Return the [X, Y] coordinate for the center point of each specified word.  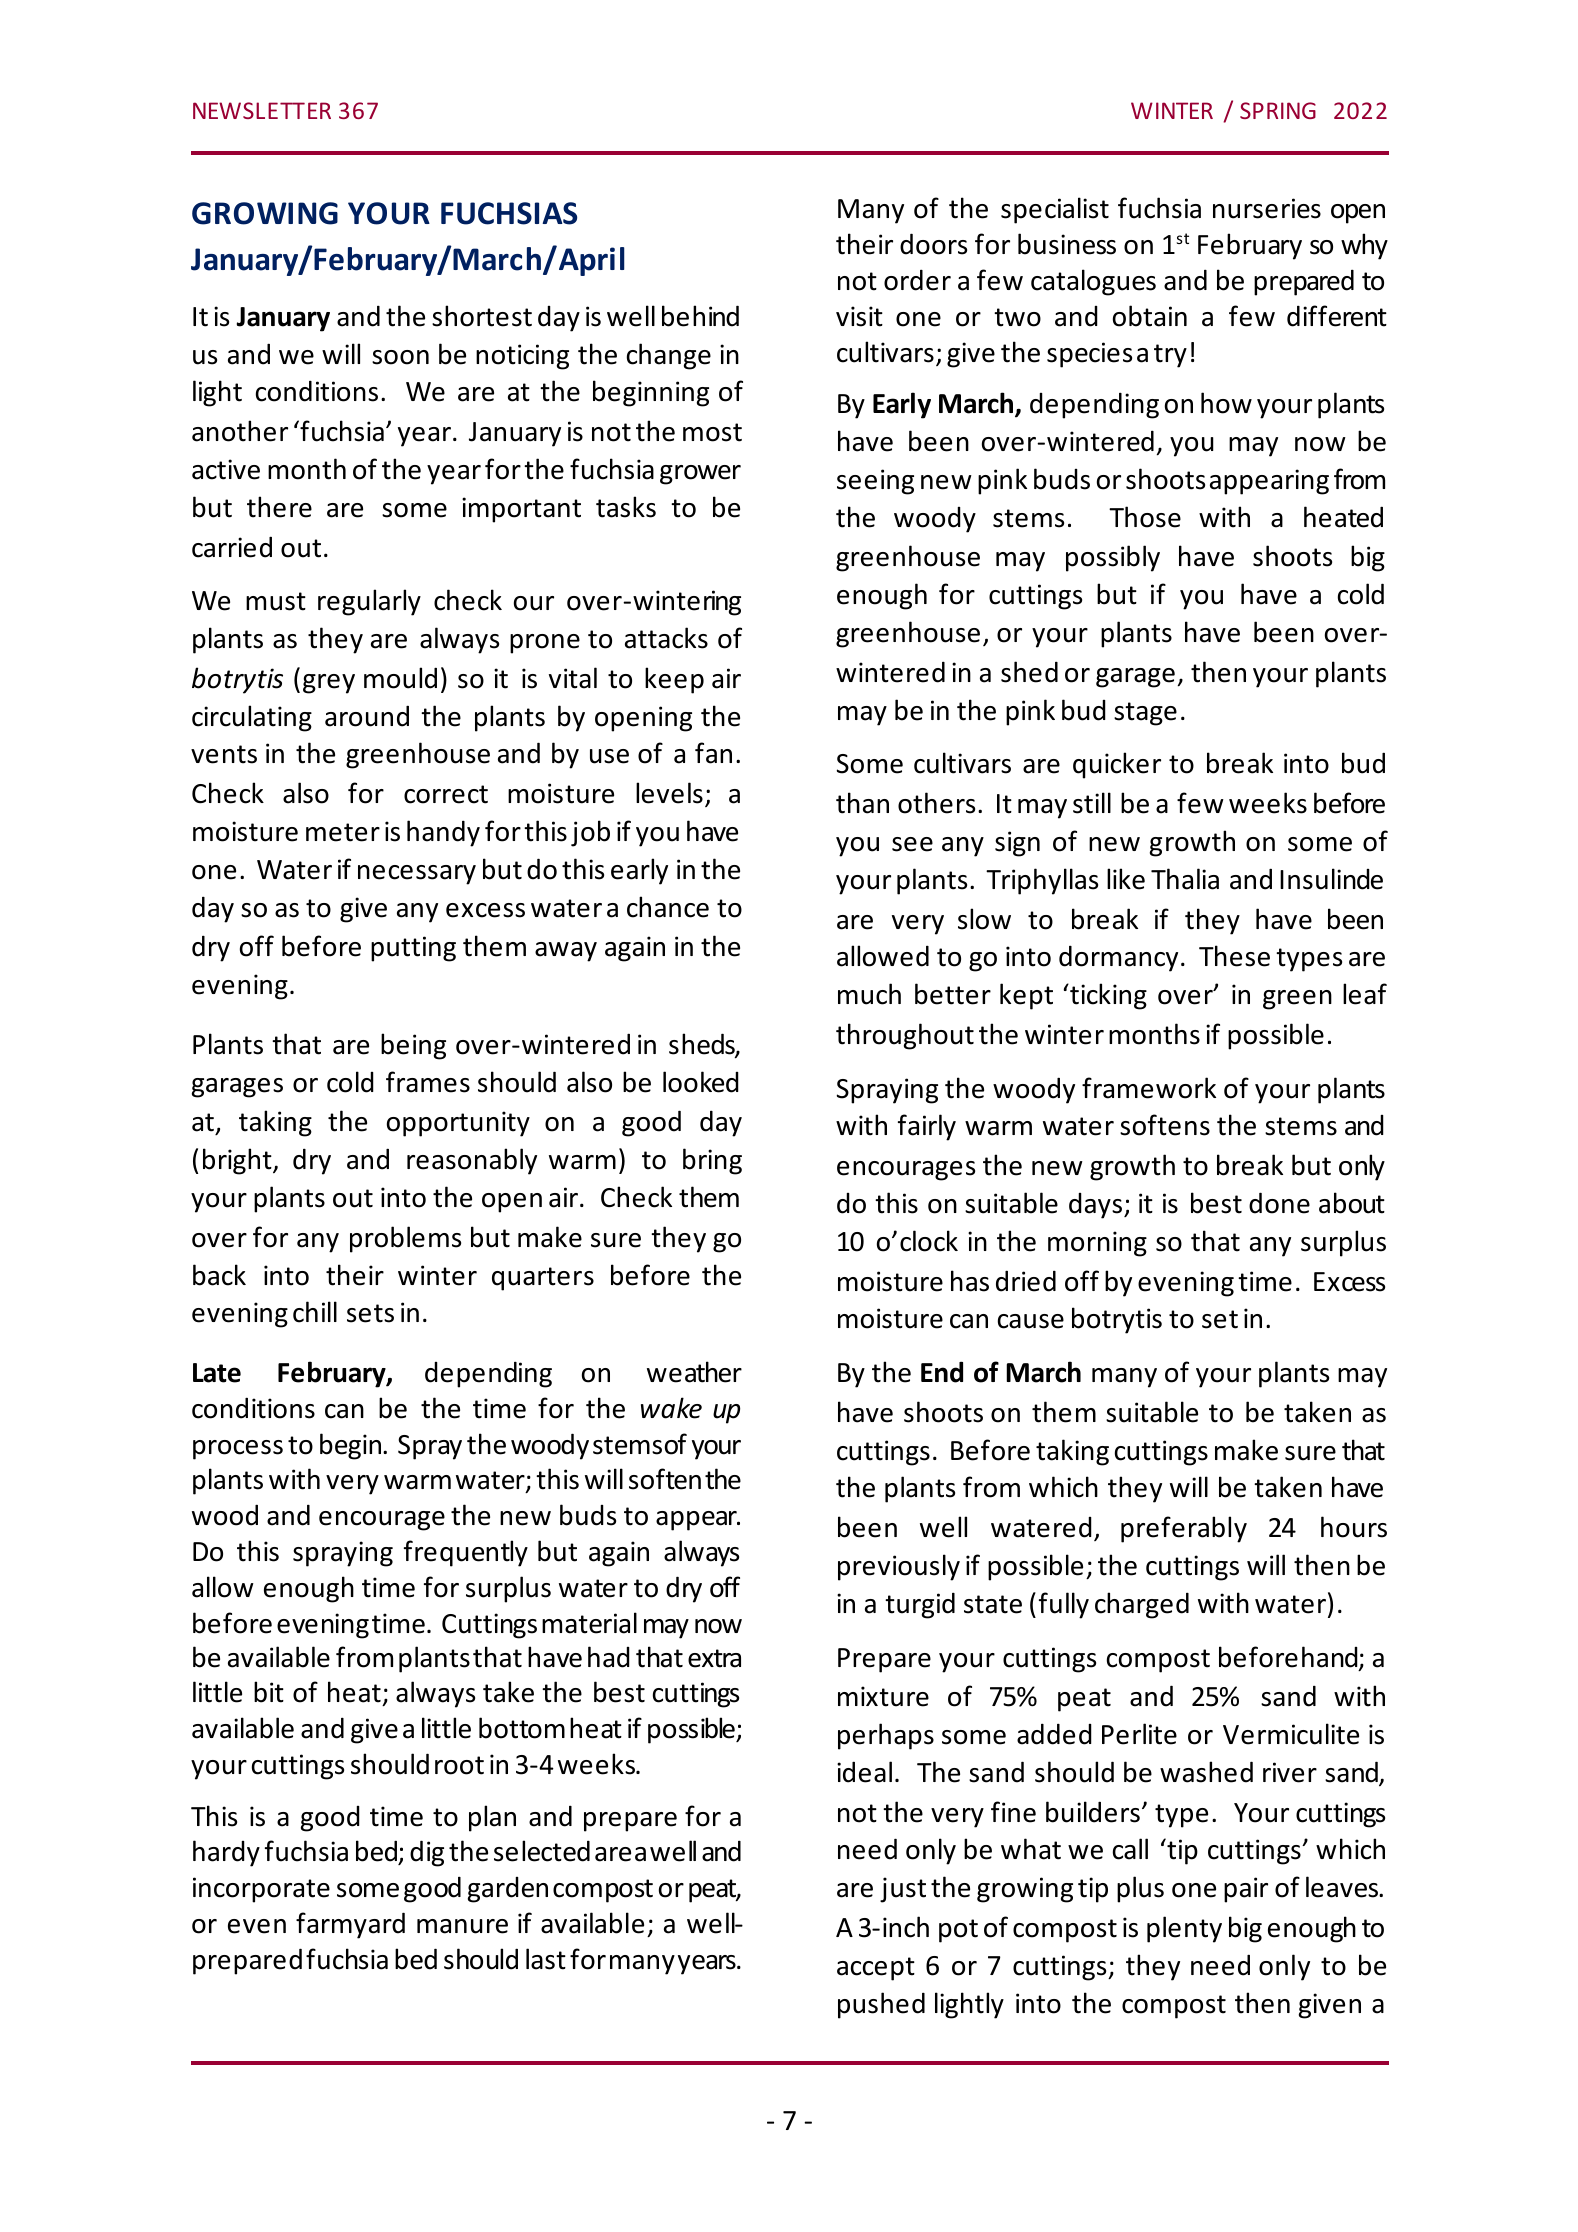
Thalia [1185, 879]
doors [933, 244]
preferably [1184, 1529]
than [862, 803]
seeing [875, 482]
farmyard [350, 1925]
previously [899, 1567]
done [1279, 1203]
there [279, 507]
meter [343, 832]
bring [712, 1161]
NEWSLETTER [262, 110]
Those [1145, 517]
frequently [466, 1553]
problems [405, 1239]
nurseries [1267, 208]
